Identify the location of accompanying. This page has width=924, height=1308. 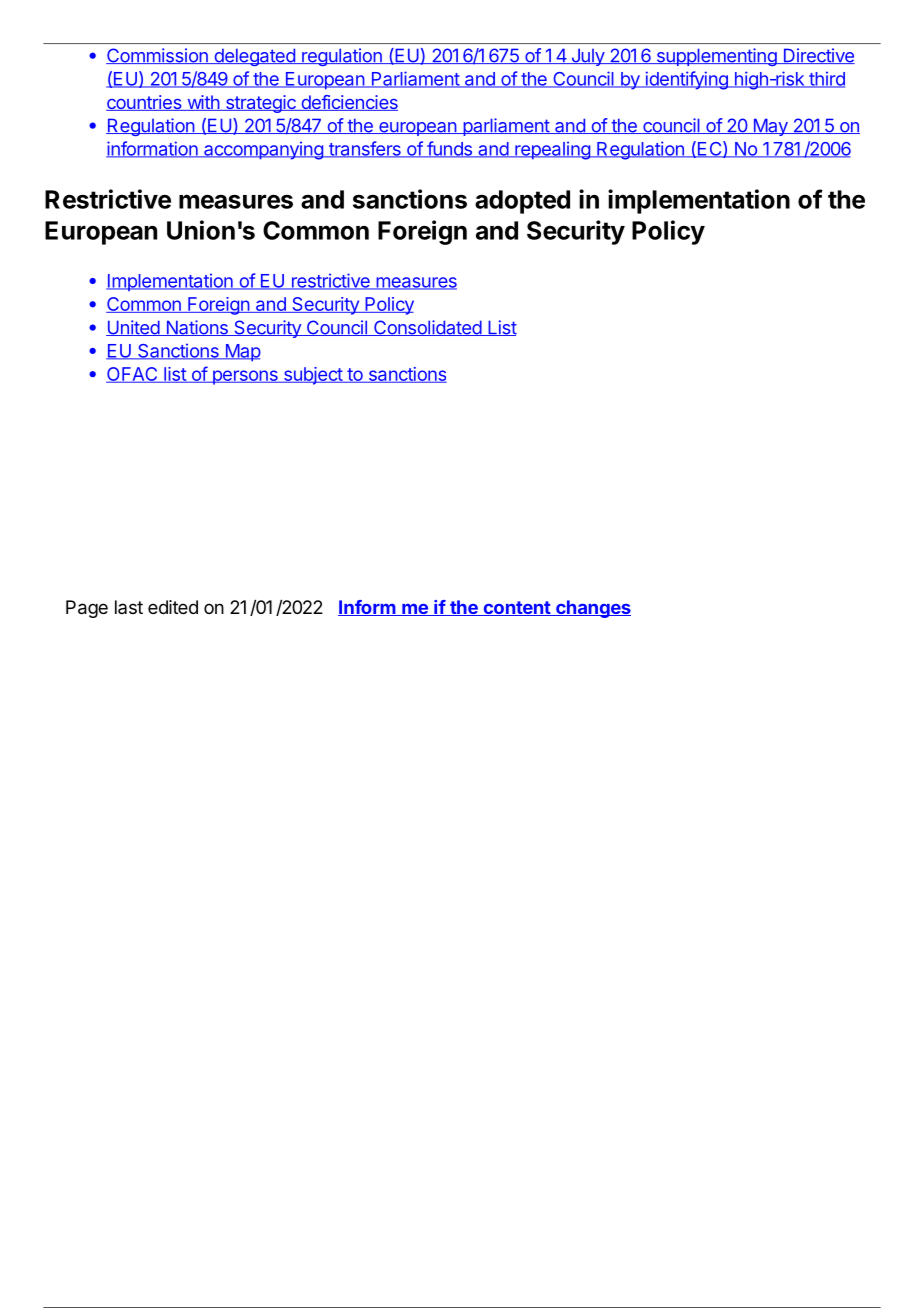
(263, 150).
